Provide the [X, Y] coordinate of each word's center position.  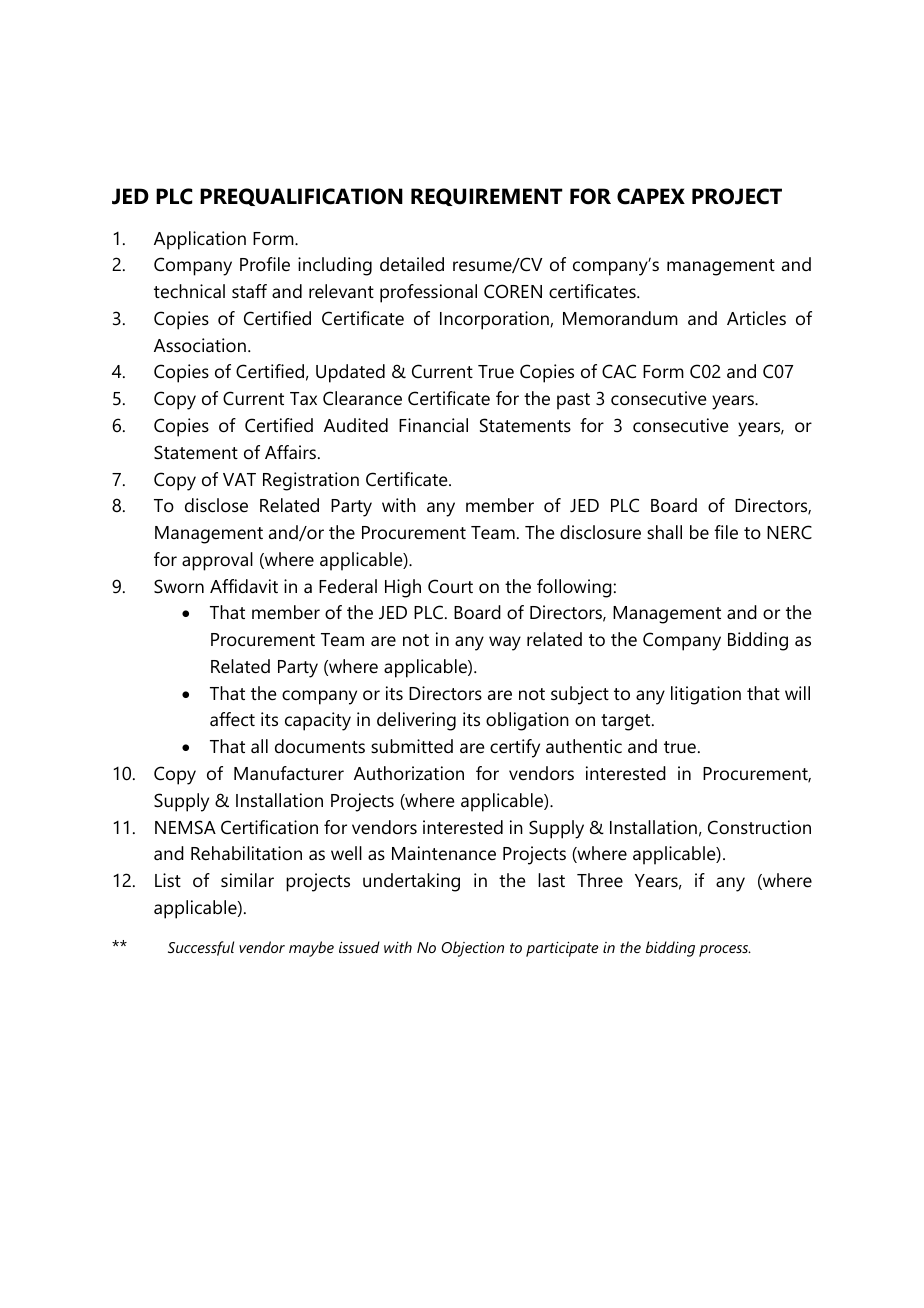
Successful [201, 948]
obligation [527, 721]
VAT [239, 479]
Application [200, 240]
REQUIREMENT [487, 197]
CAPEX [651, 196]
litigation [706, 695]
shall [664, 532]
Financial [433, 425]
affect [232, 719]
